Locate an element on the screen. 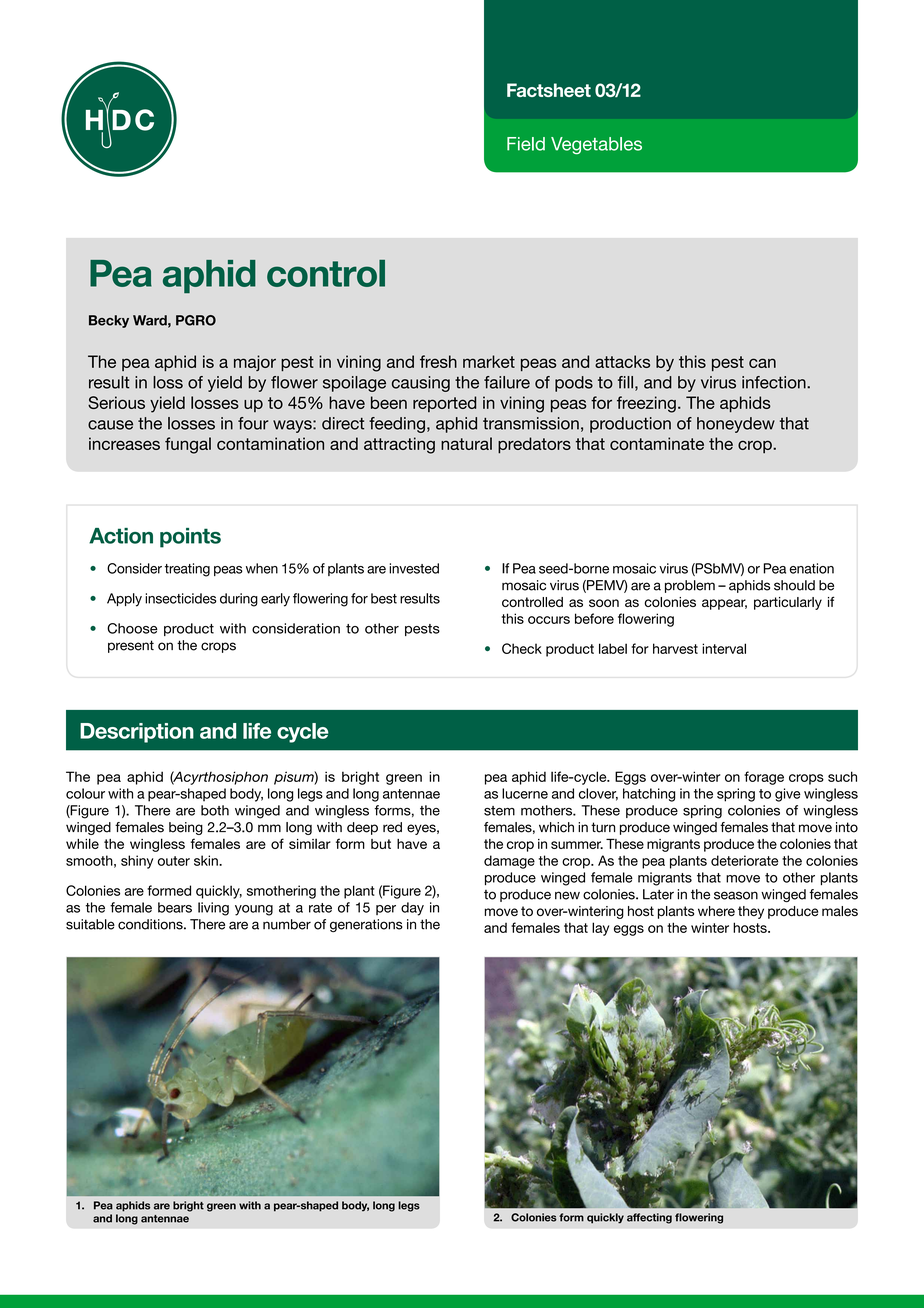 The image size is (924, 1308). suitable is located at coordinates (90, 924).
